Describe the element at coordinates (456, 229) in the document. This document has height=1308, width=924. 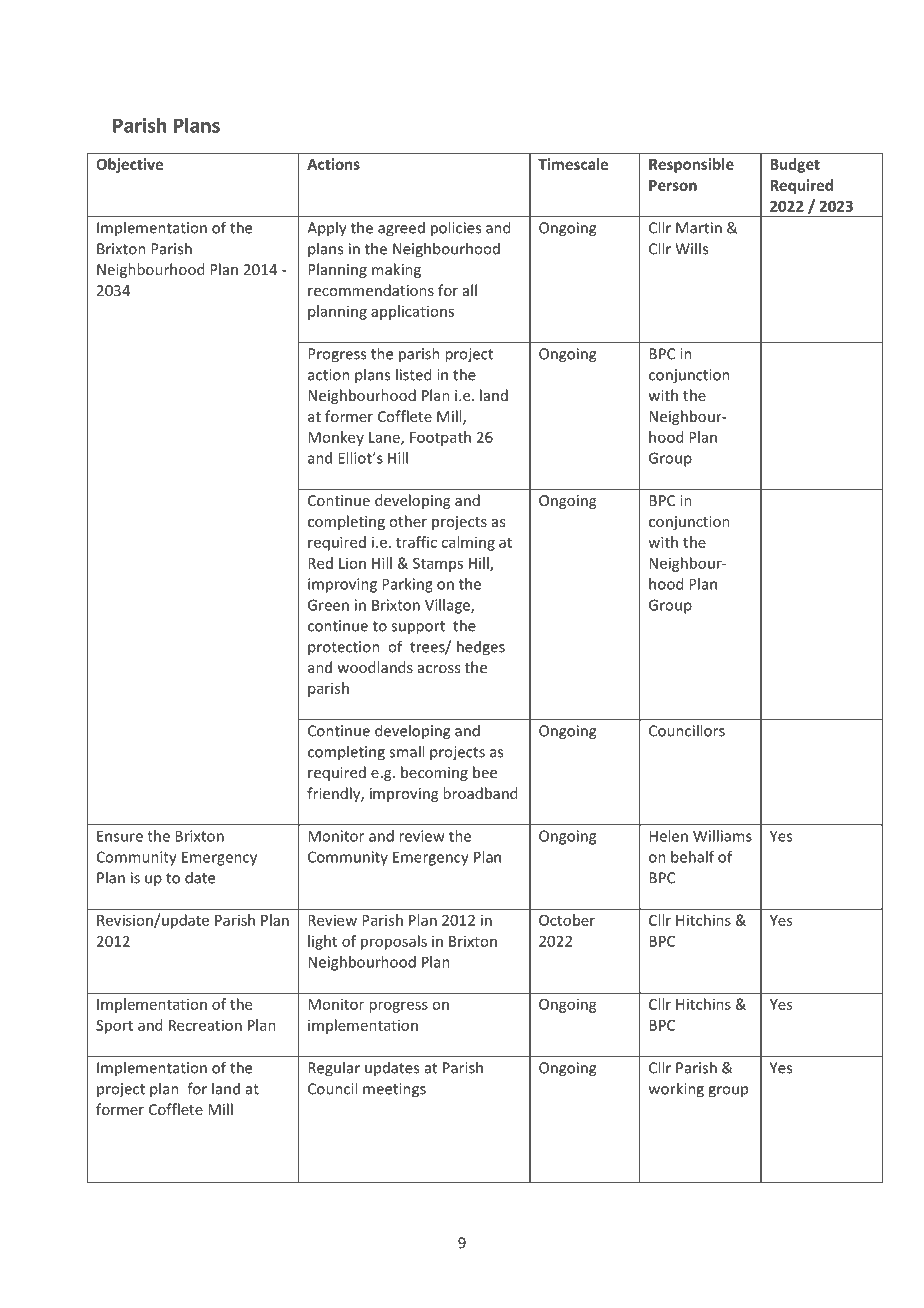
I see `policies` at that location.
